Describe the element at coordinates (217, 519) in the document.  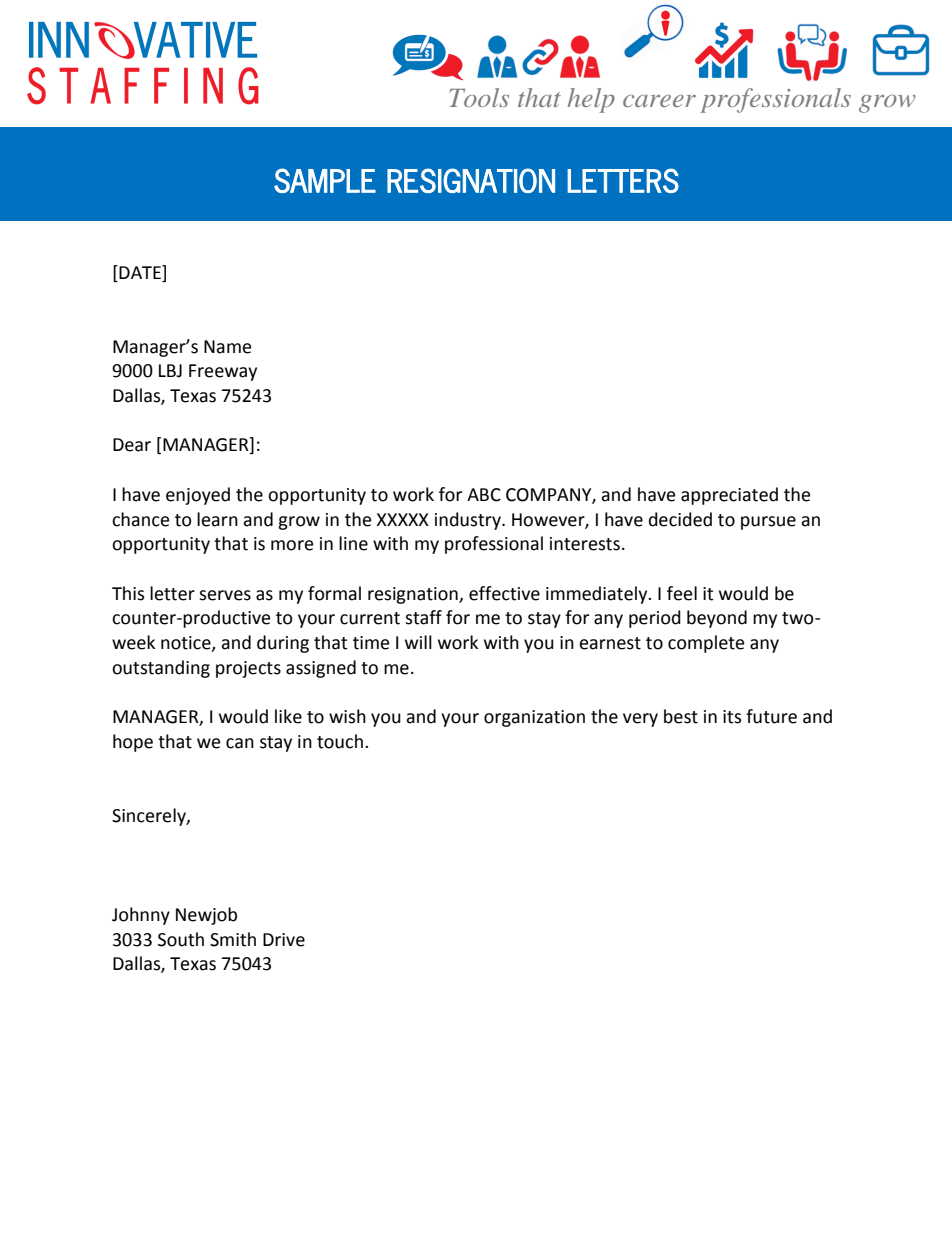
I see `learn` at that location.
